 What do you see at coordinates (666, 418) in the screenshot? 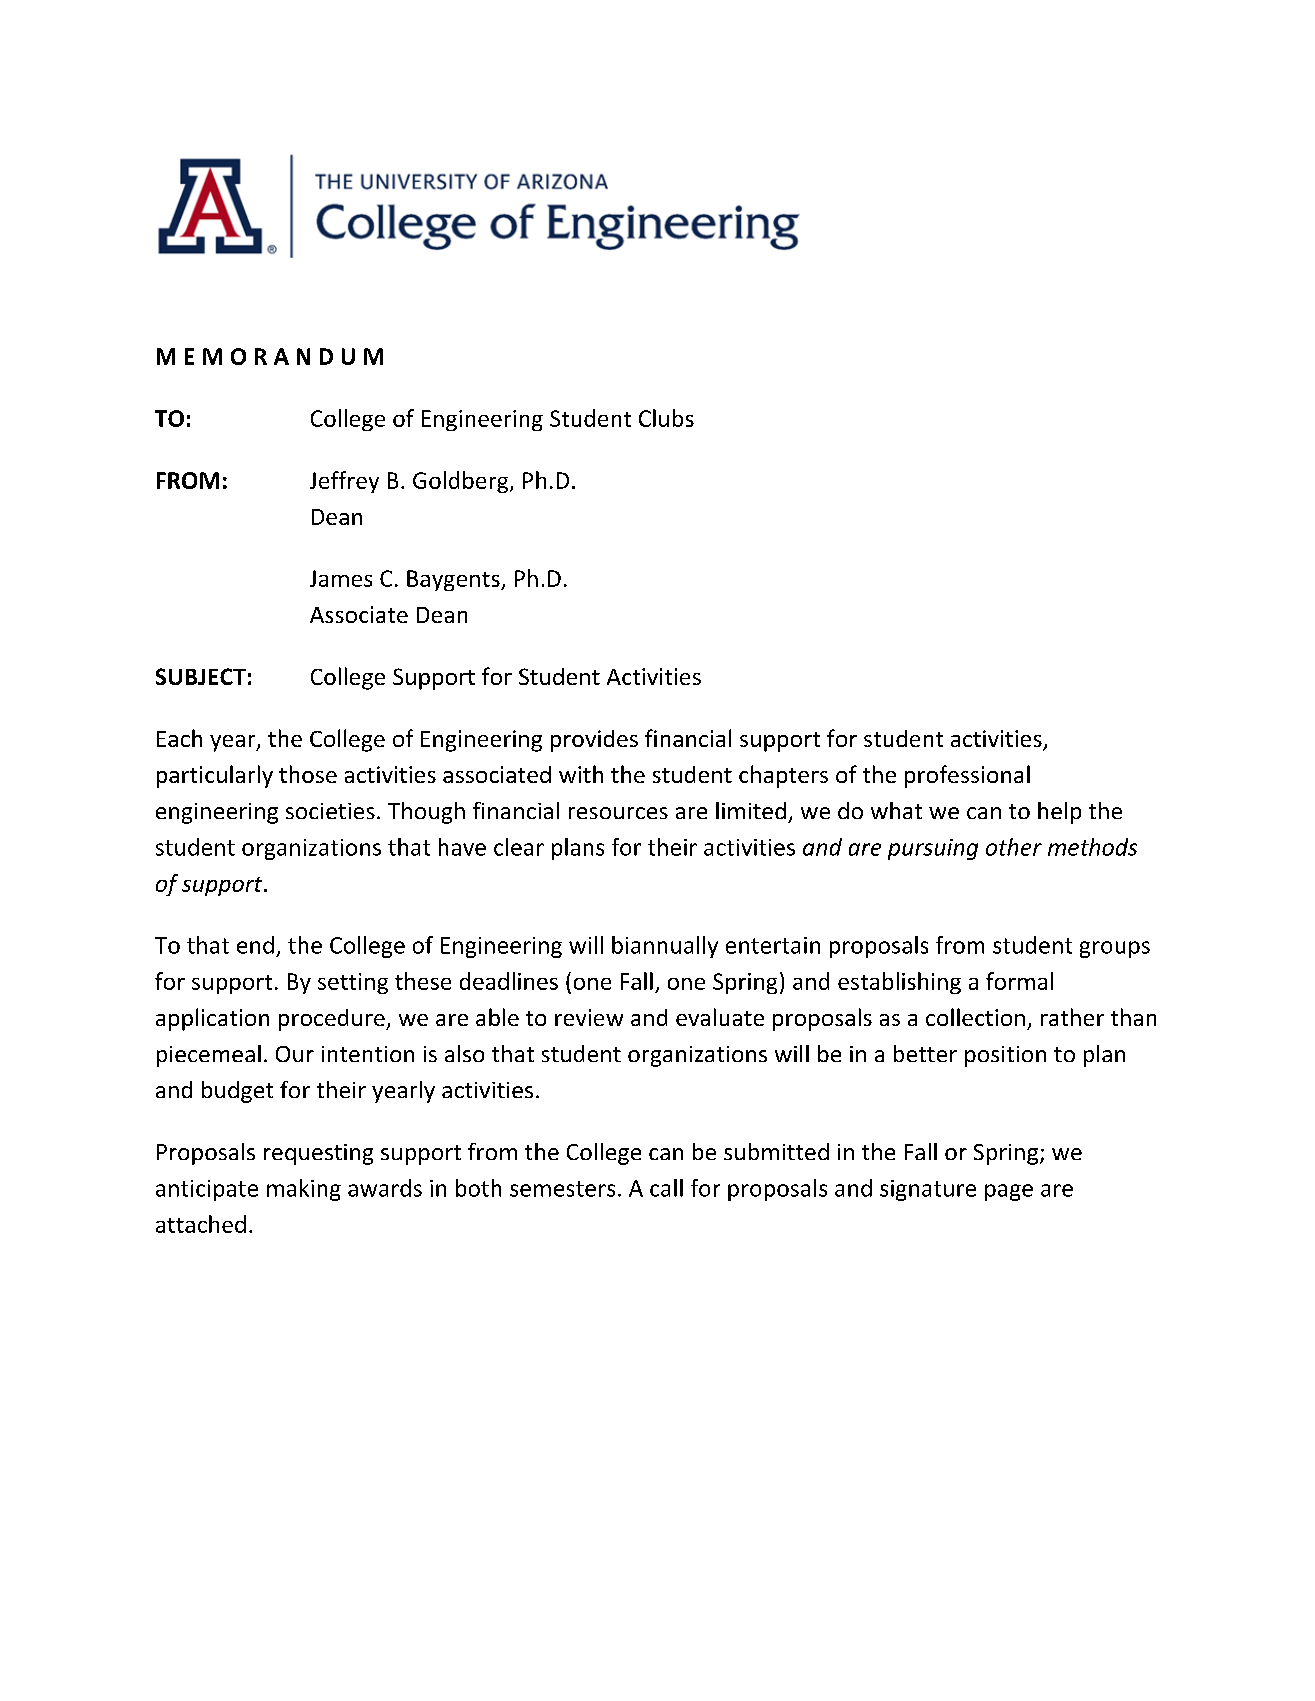
I see `Clubs` at bounding box center [666, 418].
